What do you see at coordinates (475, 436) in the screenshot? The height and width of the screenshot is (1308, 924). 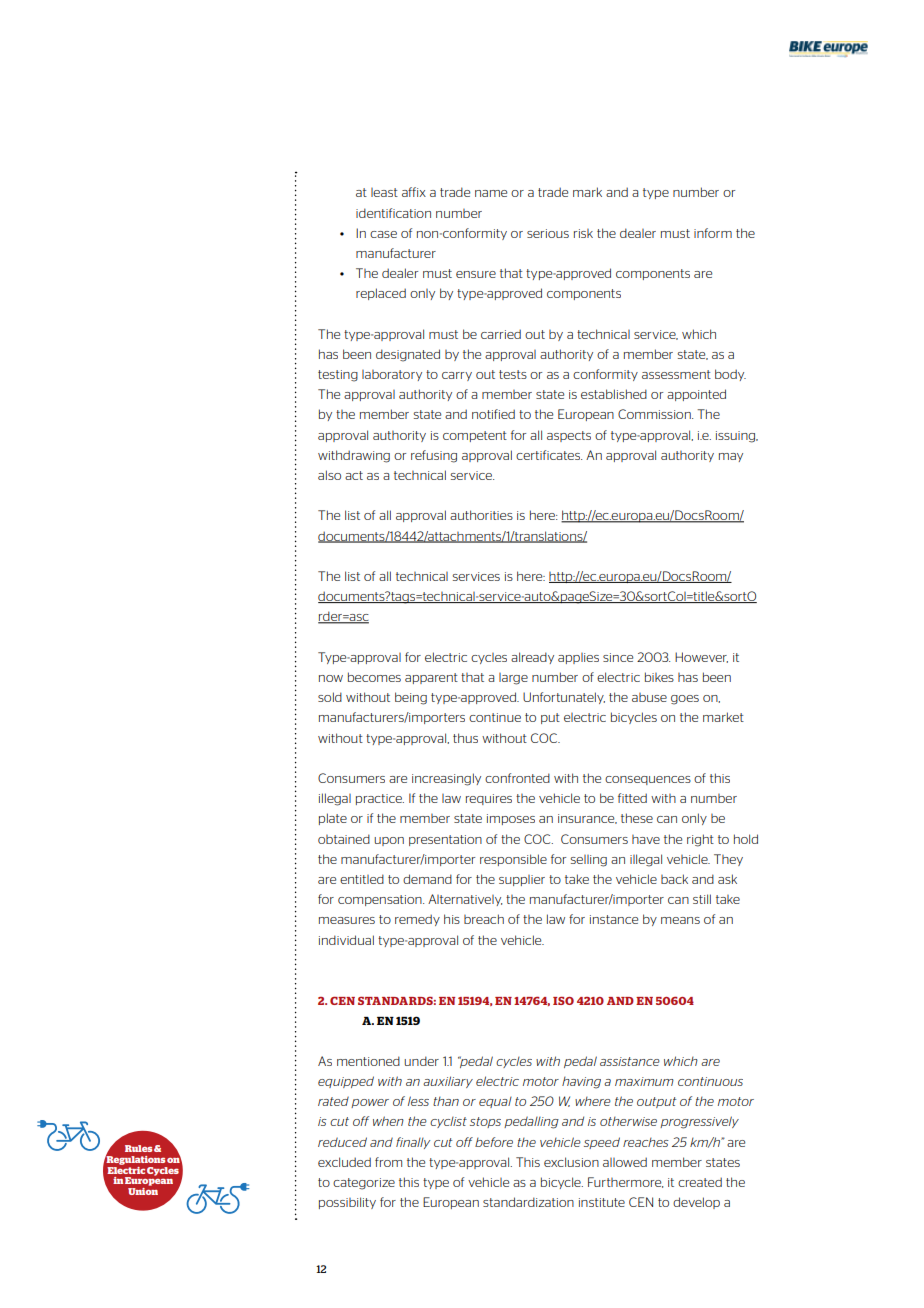 I see `competent` at bounding box center [475, 436].
